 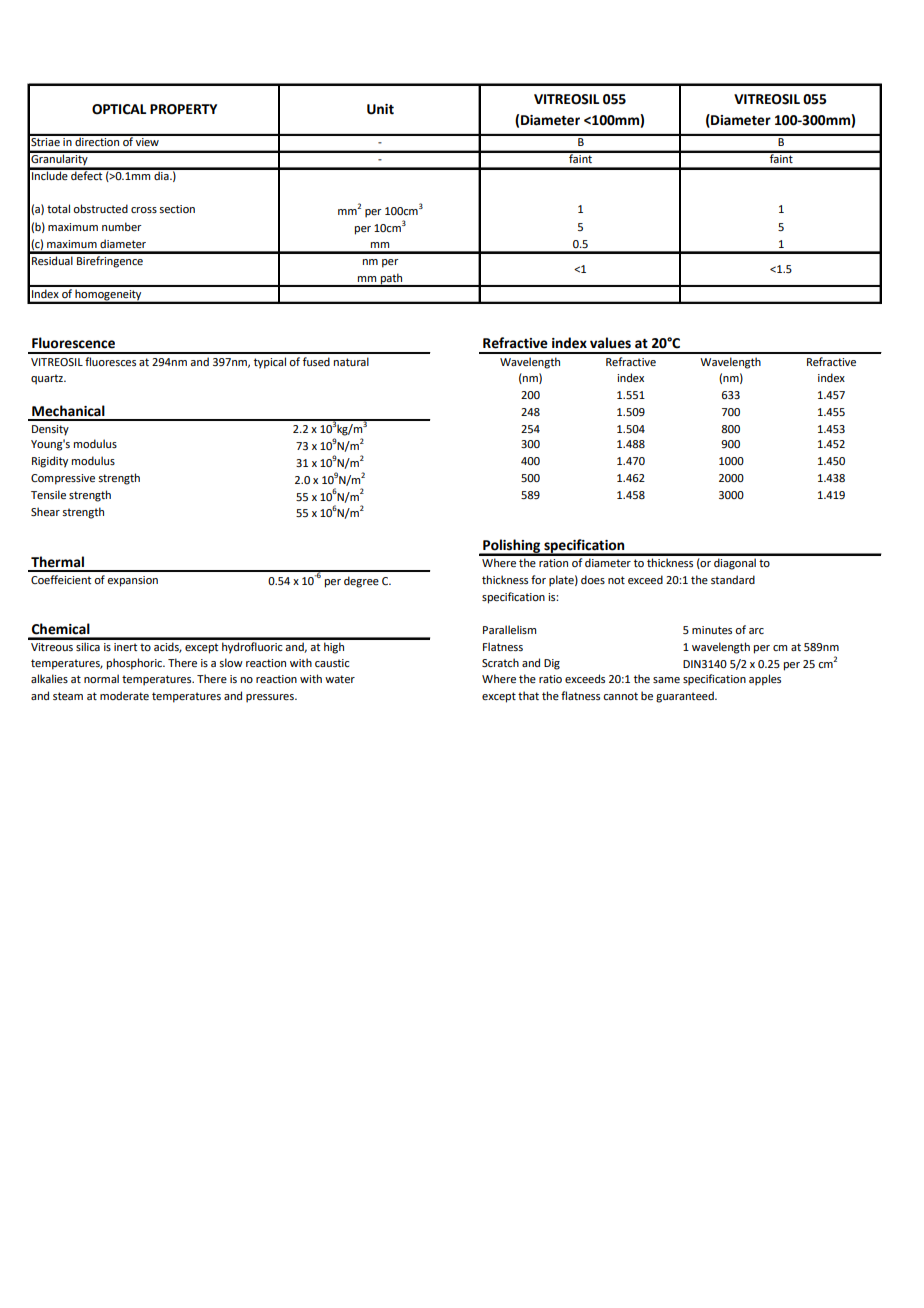 What do you see at coordinates (119, 109) in the screenshot?
I see `OPTICAL` at bounding box center [119, 109].
